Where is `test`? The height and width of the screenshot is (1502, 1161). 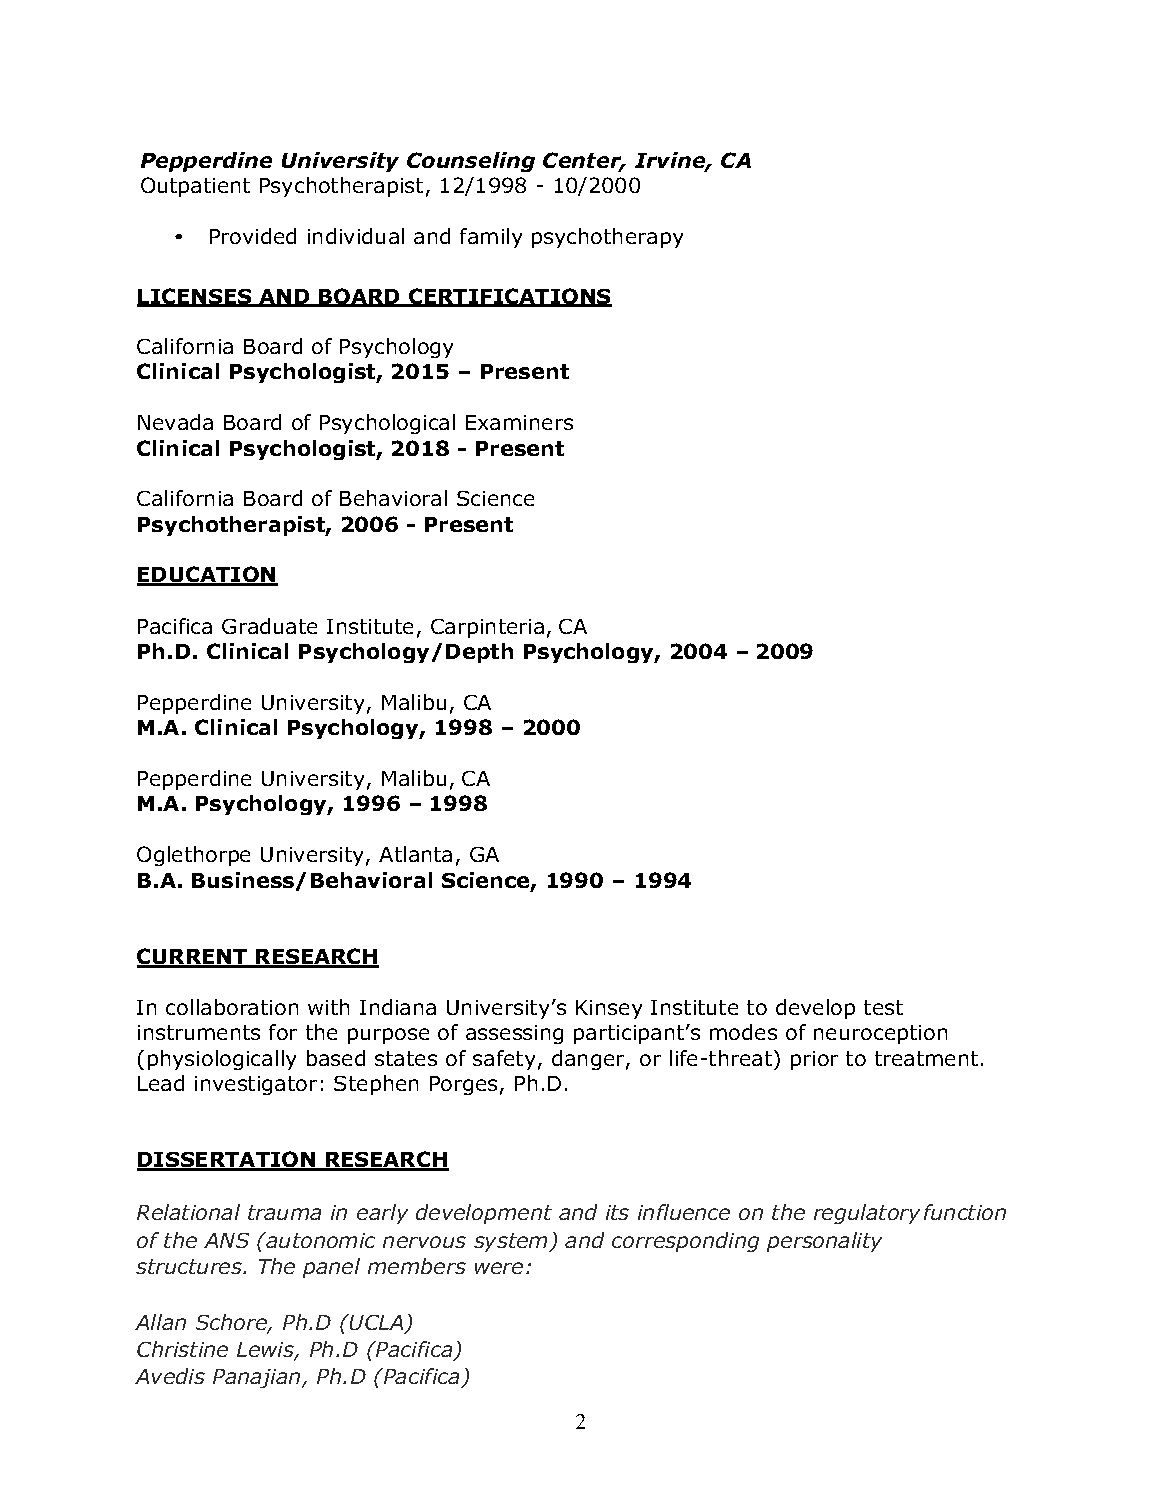
test is located at coordinates (883, 1007).
